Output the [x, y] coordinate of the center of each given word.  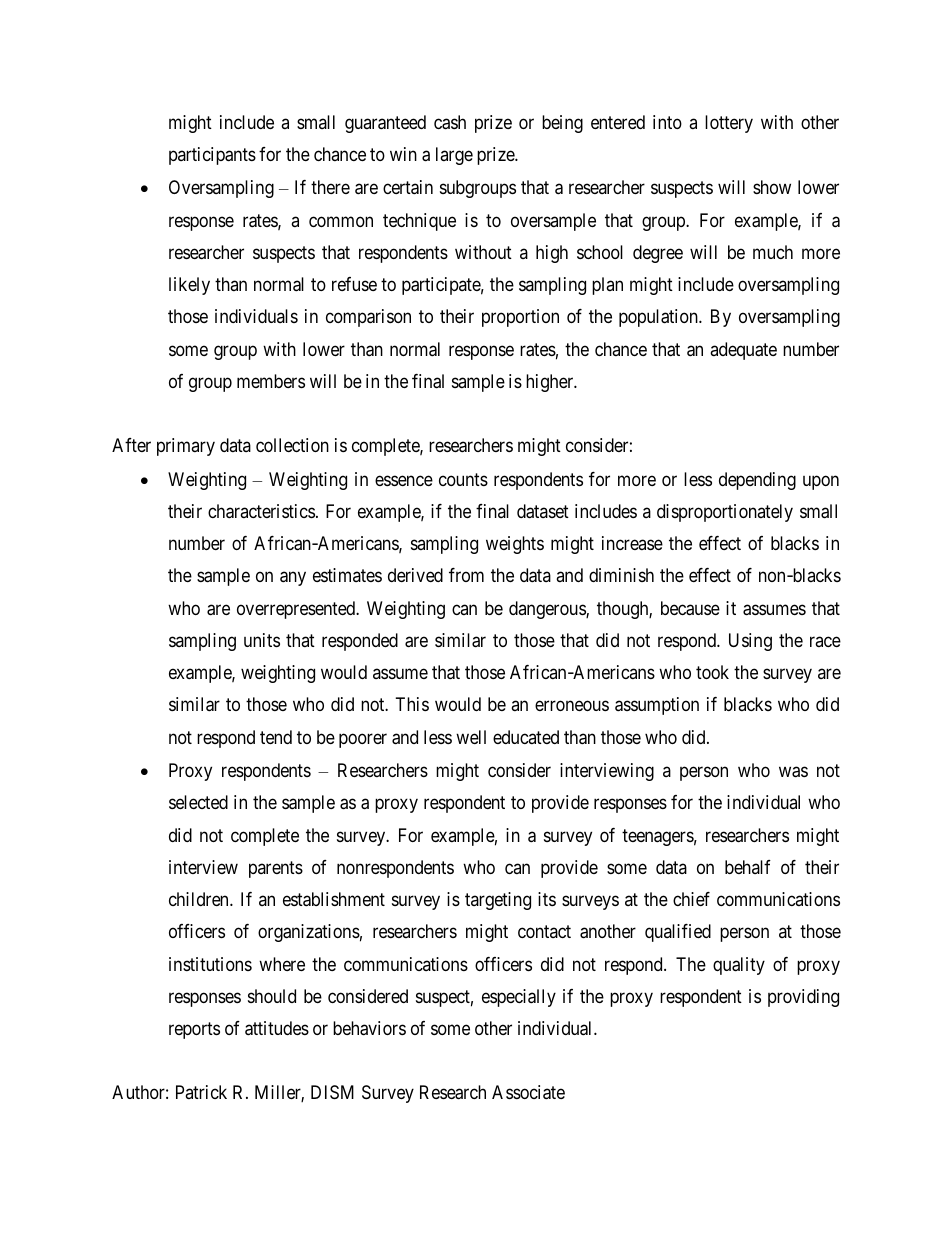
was [793, 772]
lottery [729, 124]
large [454, 156]
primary [186, 447]
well [471, 737]
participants [212, 156]
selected [198, 802]
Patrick [201, 1092]
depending [757, 481]
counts [463, 479]
